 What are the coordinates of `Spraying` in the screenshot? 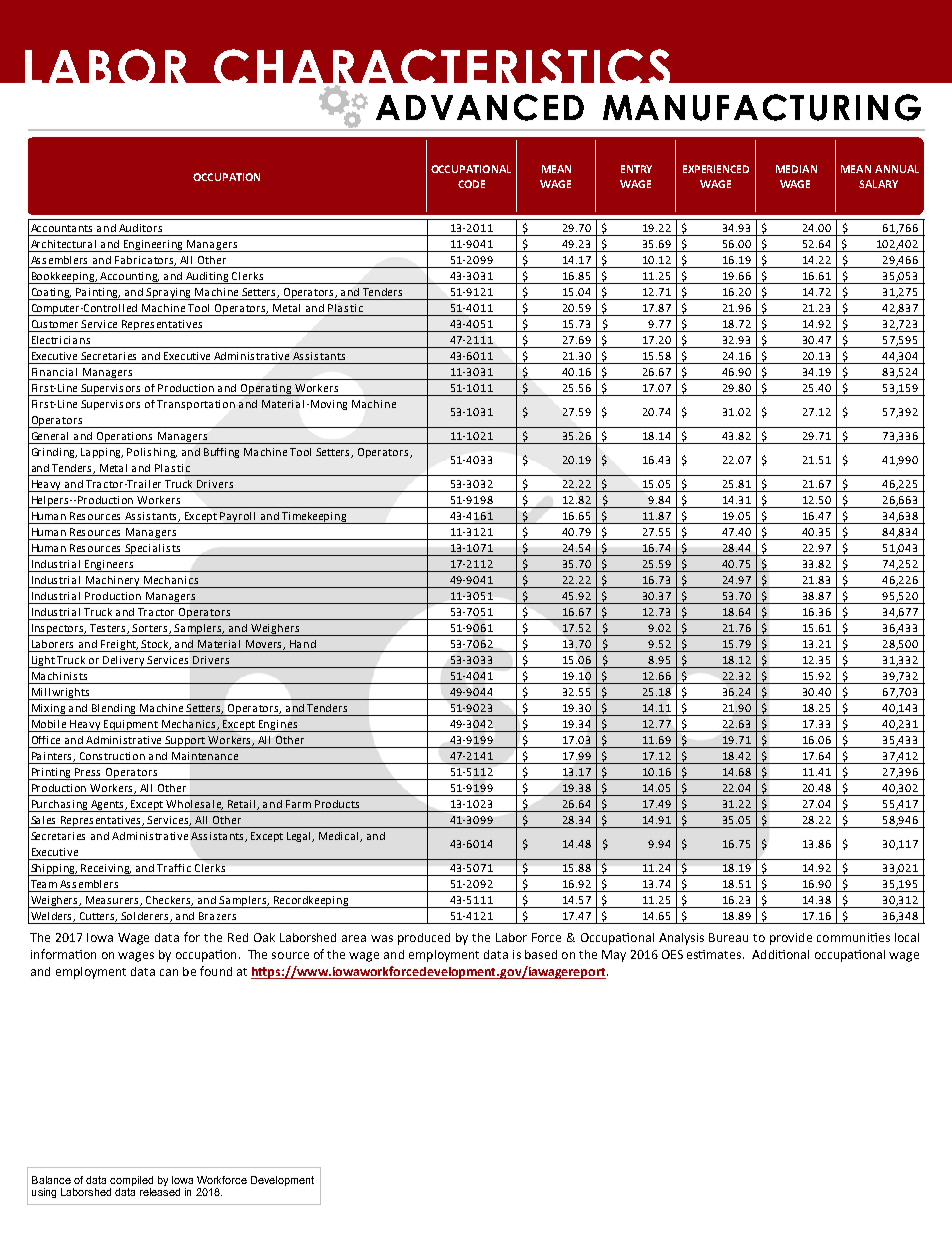 It's located at (169, 294).
